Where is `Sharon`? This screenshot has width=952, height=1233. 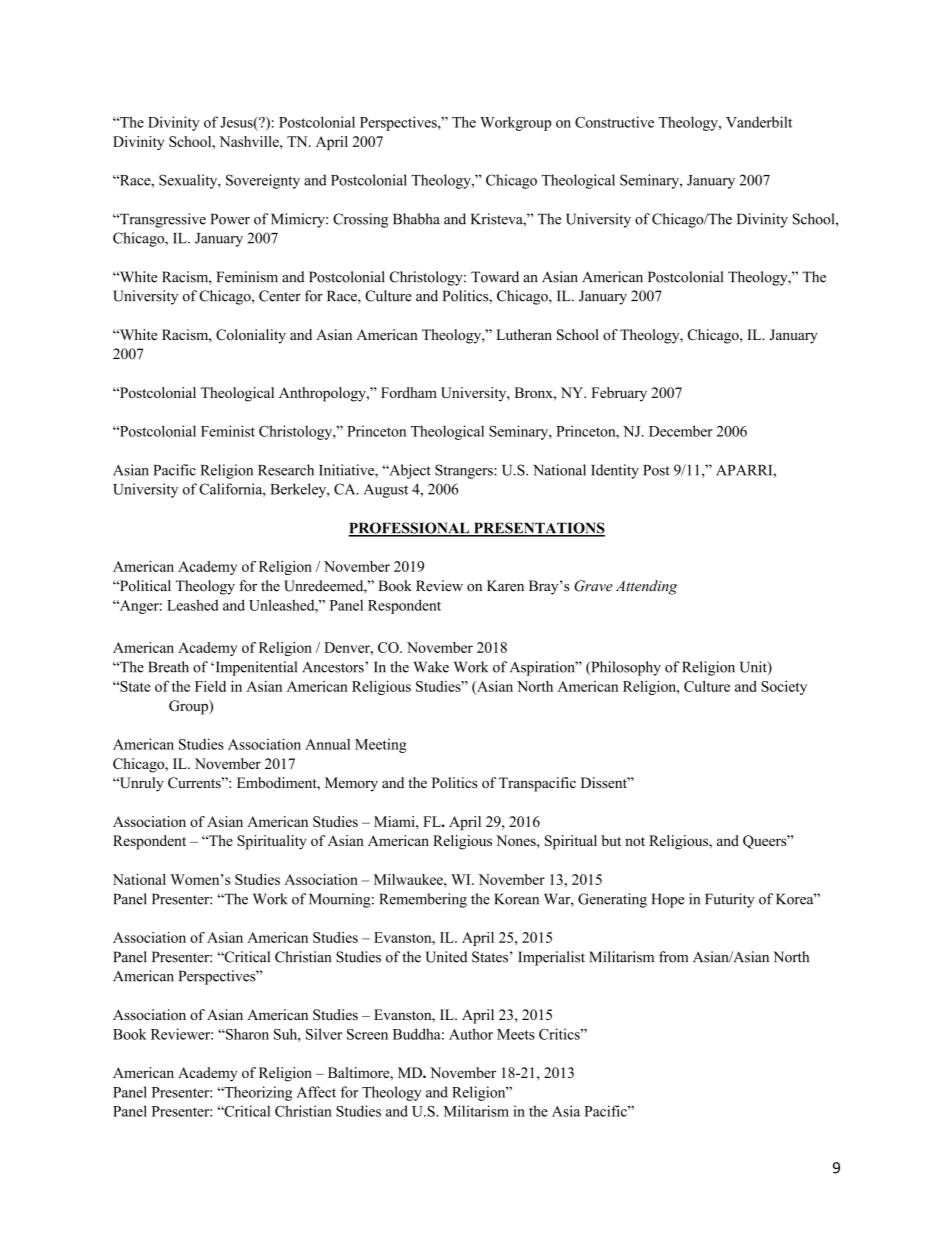 Sharon is located at coordinates (246, 1034).
